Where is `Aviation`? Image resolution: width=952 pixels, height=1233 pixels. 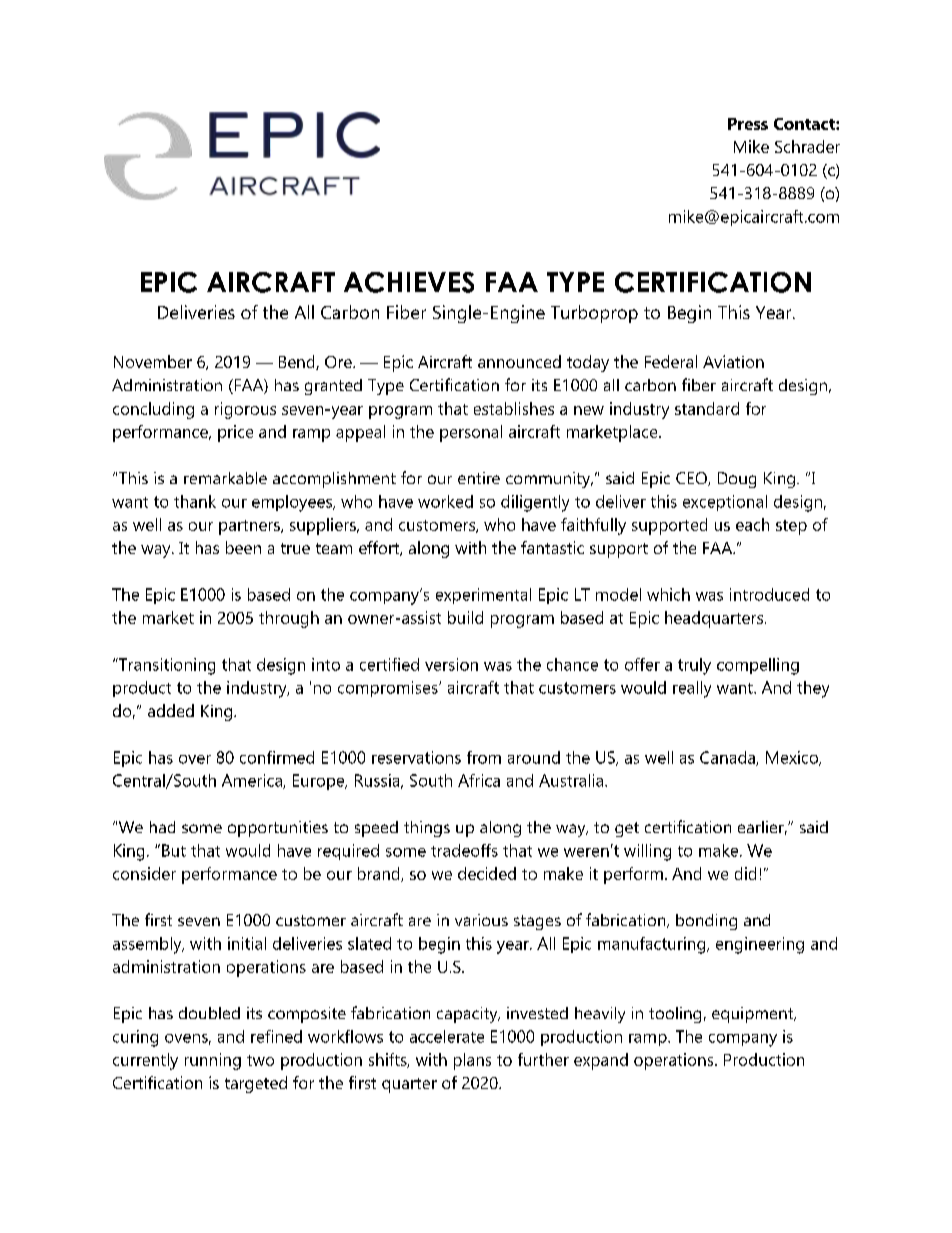
Aviation is located at coordinates (733, 361).
